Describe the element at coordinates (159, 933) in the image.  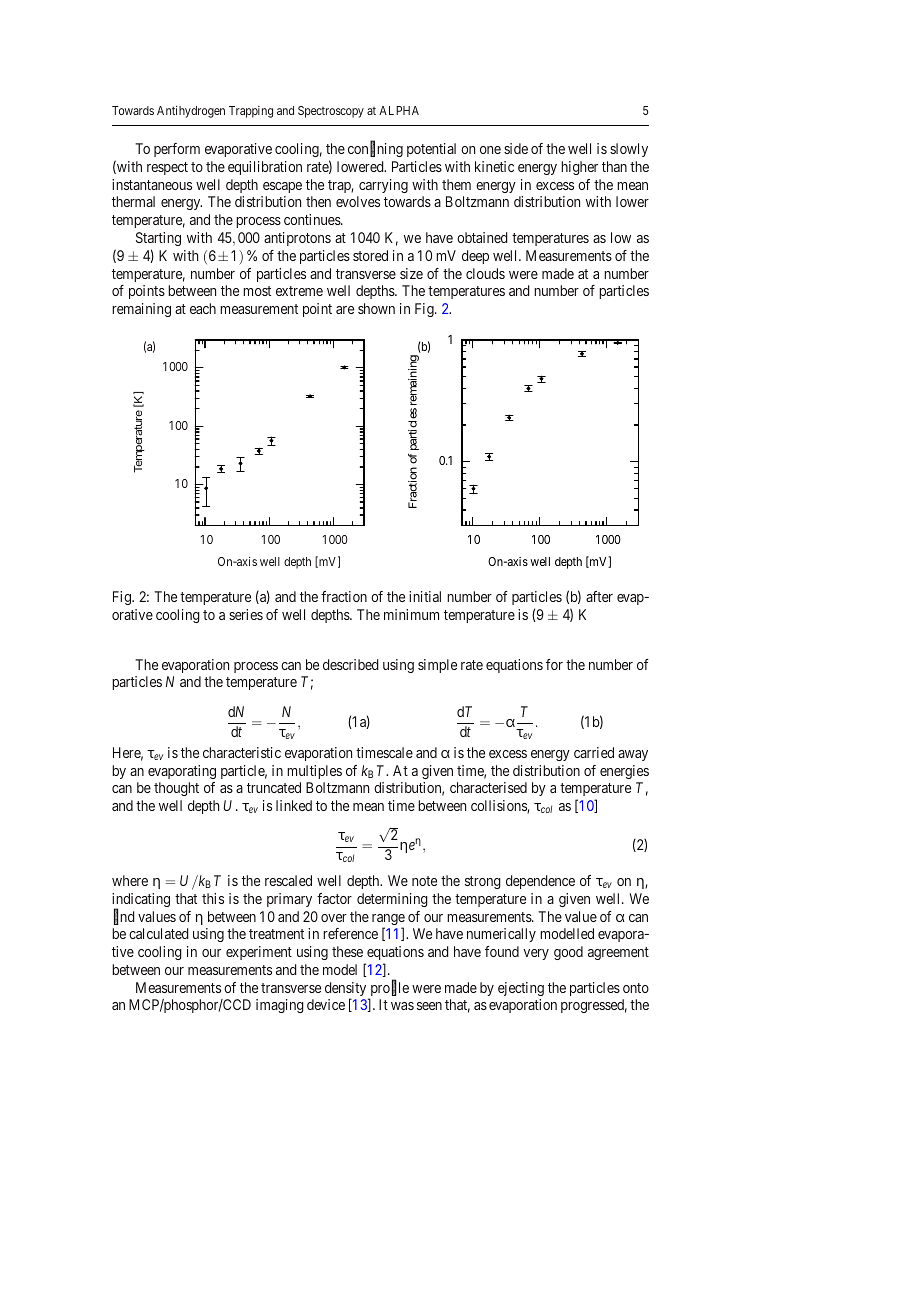
I see `calculated` at that location.
